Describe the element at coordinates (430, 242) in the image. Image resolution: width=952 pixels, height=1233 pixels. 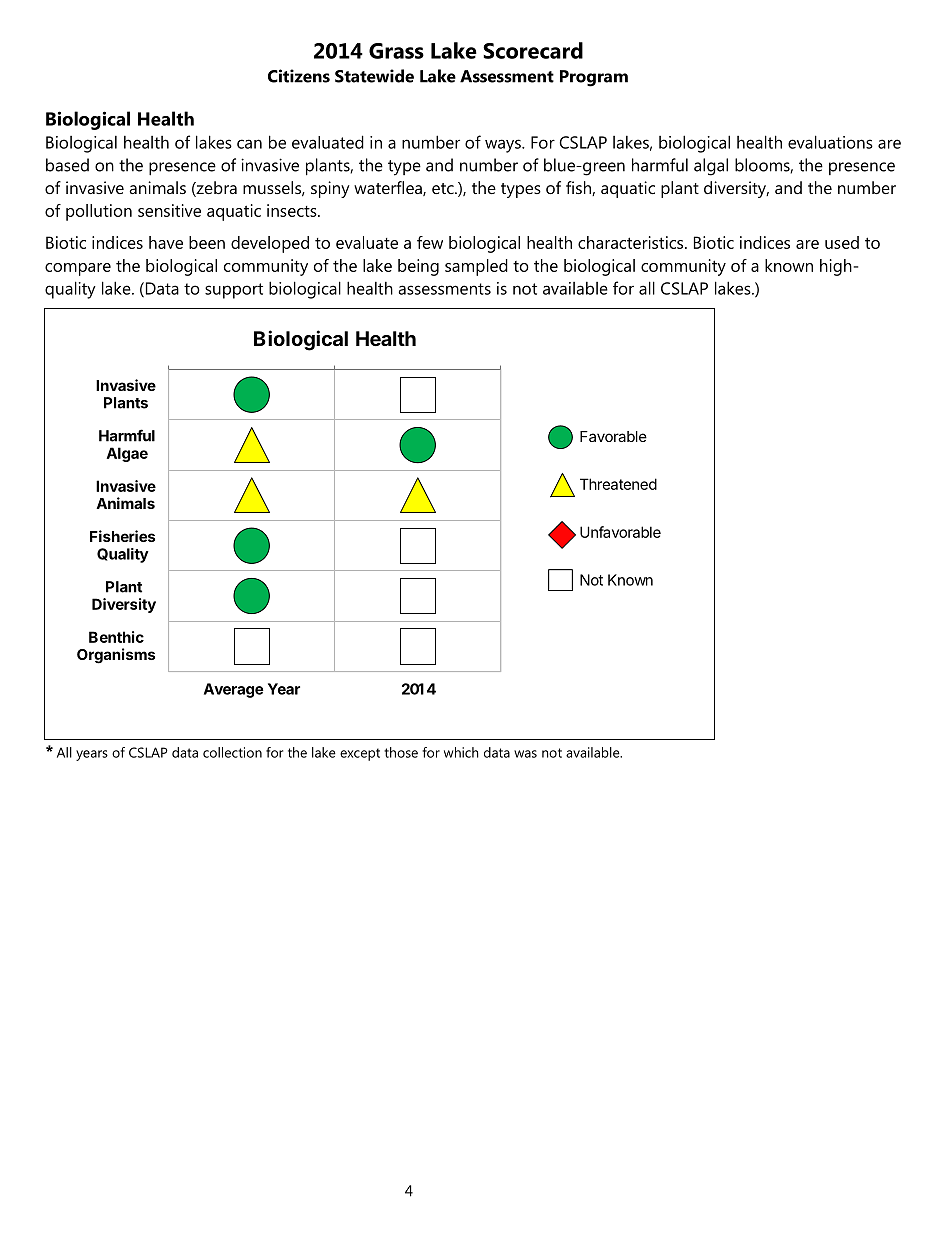
I see `few` at that location.
